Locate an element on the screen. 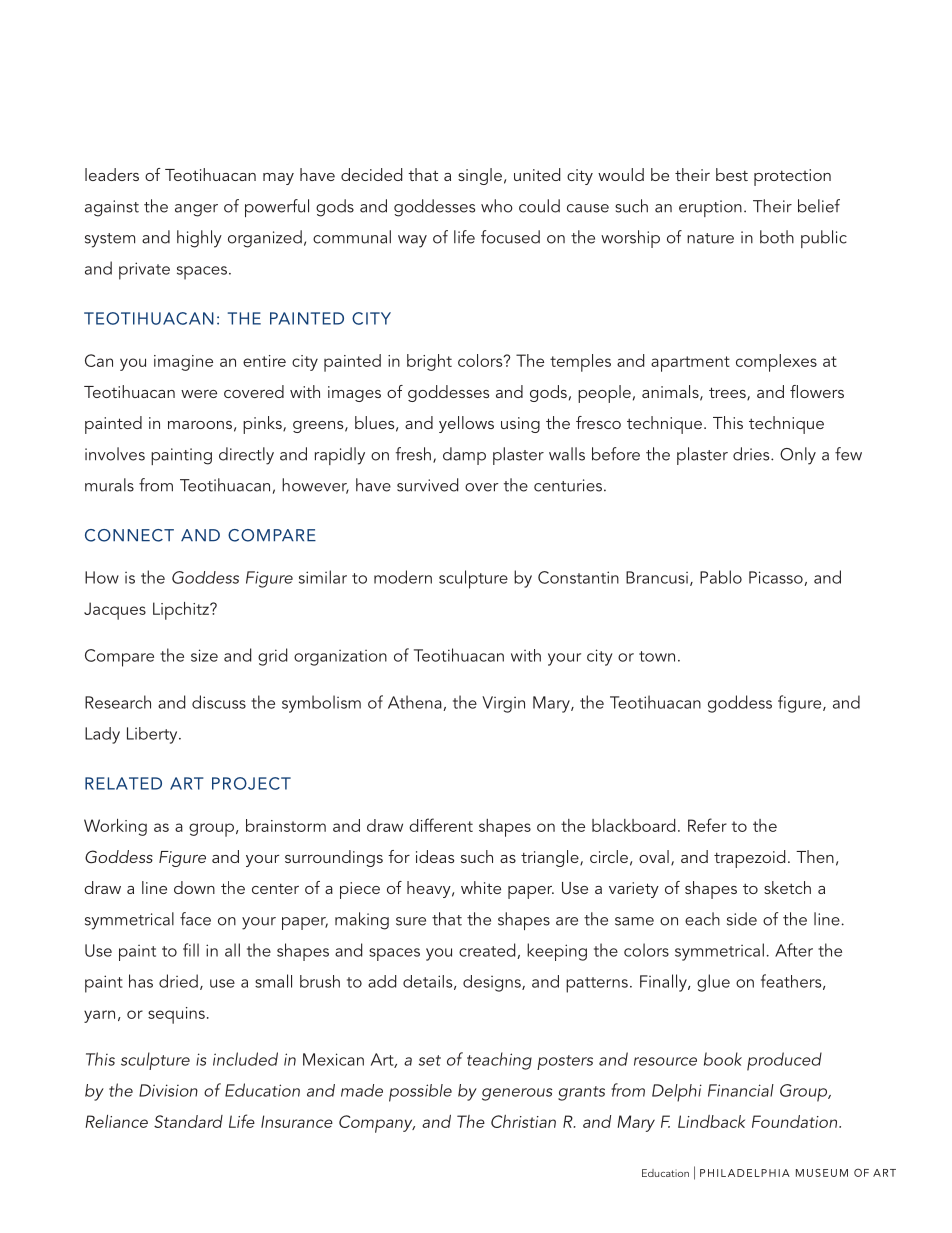 The height and width of the screenshot is (1233, 952). generous is located at coordinates (517, 1094).
